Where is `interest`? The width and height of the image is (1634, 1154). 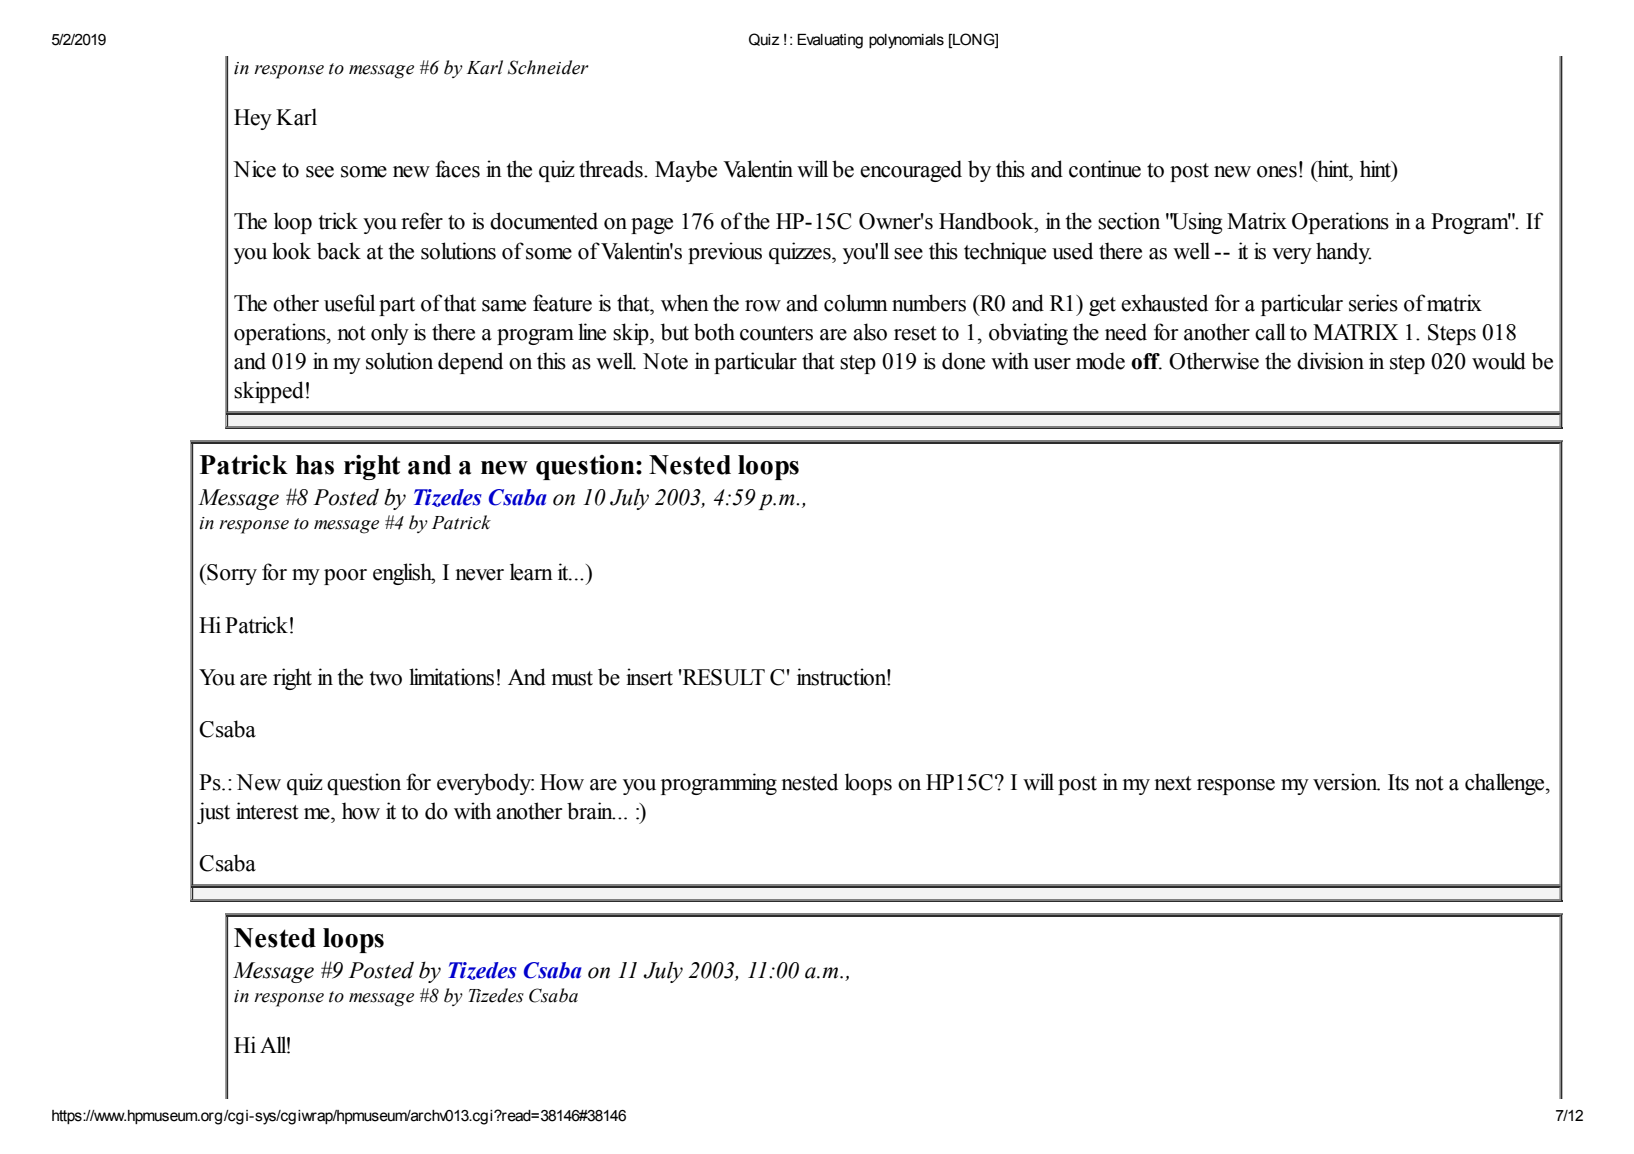 interest is located at coordinates (267, 811).
